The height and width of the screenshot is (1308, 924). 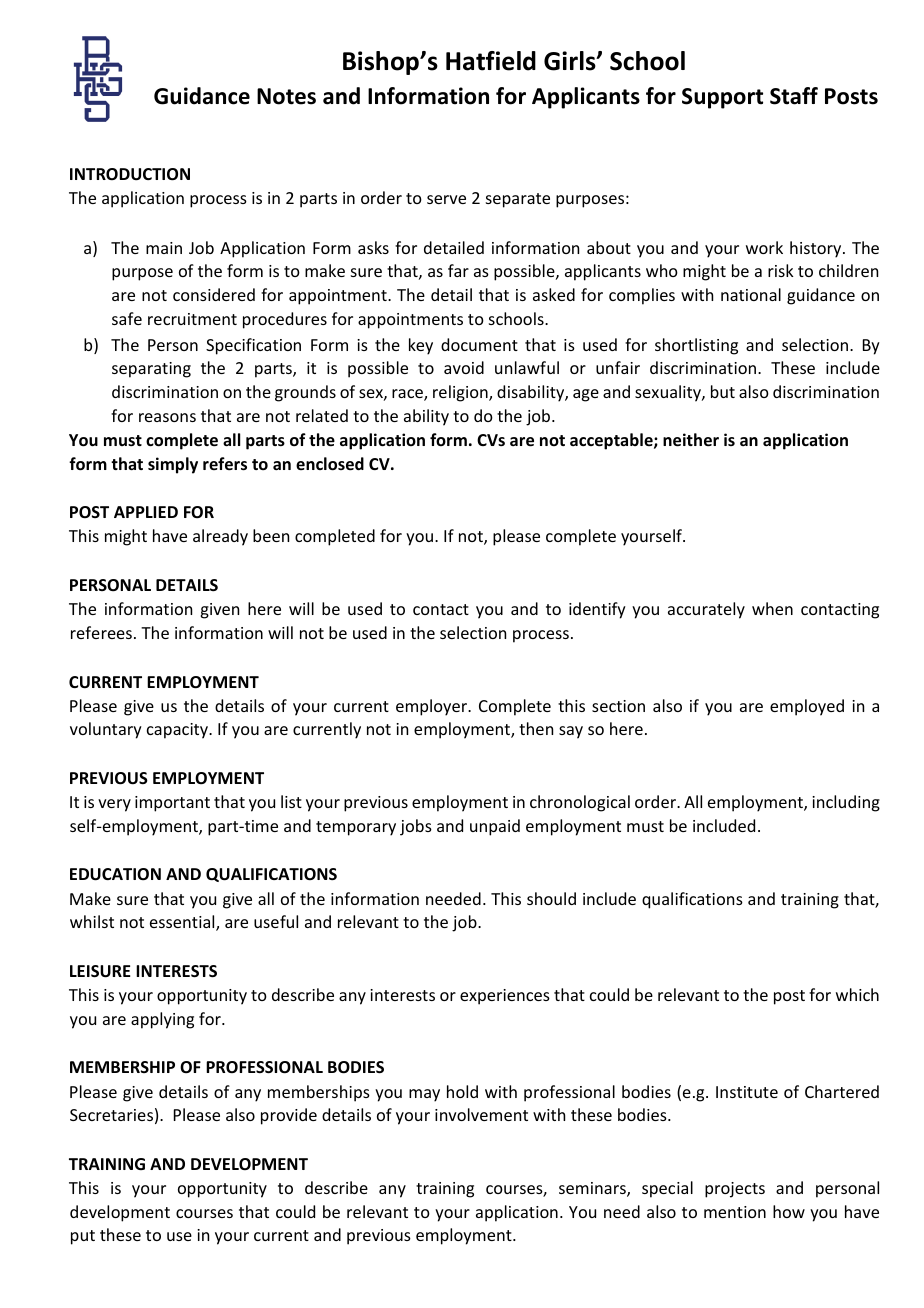 I want to click on involvement, so click(x=481, y=1114).
